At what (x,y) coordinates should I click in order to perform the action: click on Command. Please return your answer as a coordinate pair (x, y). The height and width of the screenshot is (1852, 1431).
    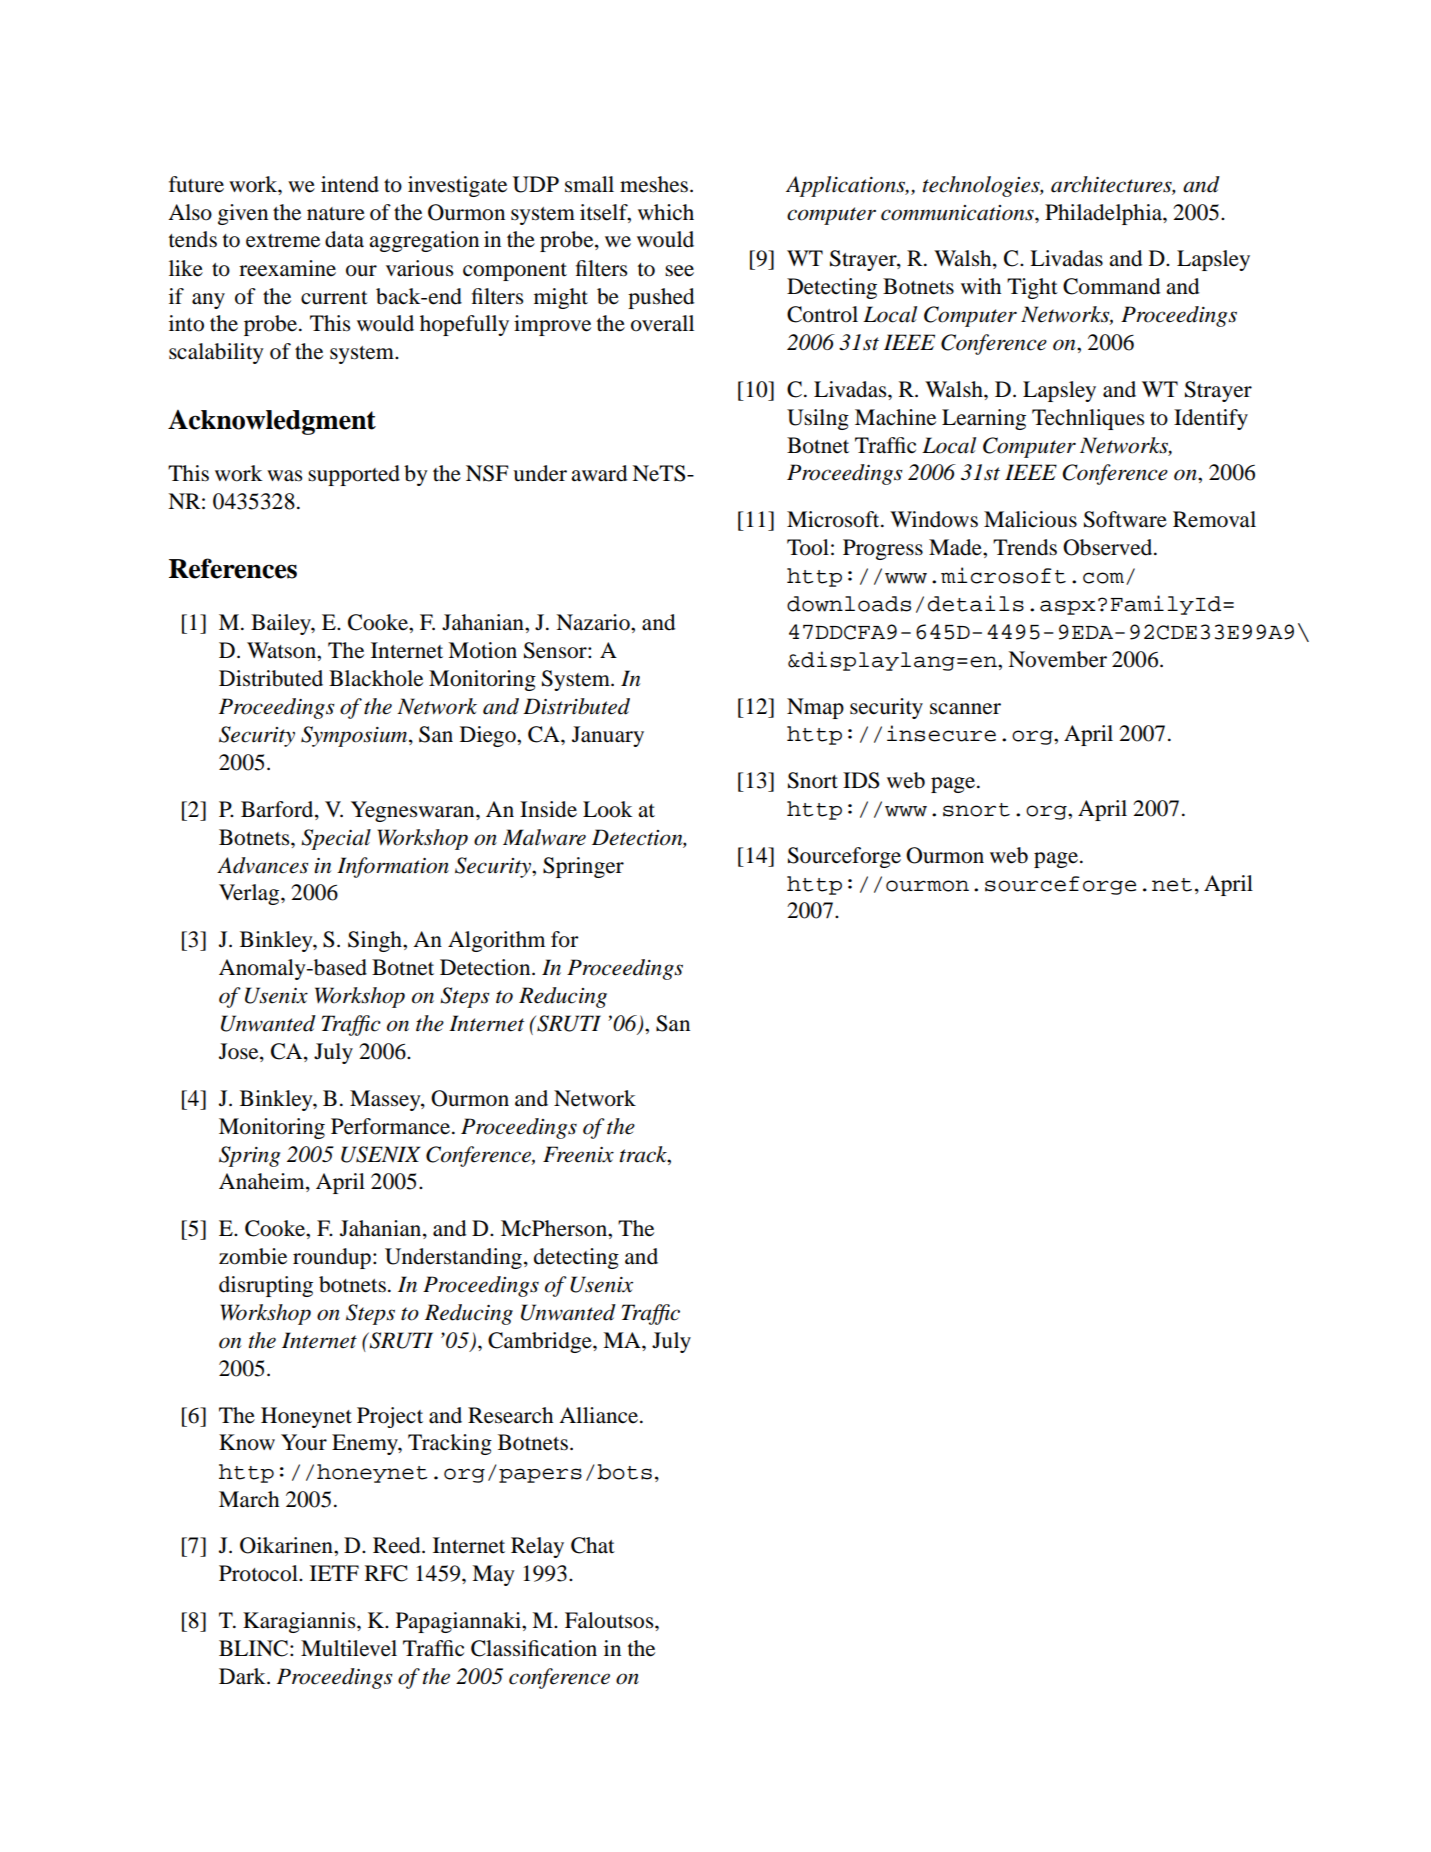
    Looking at the image, I should click on (1111, 286).
